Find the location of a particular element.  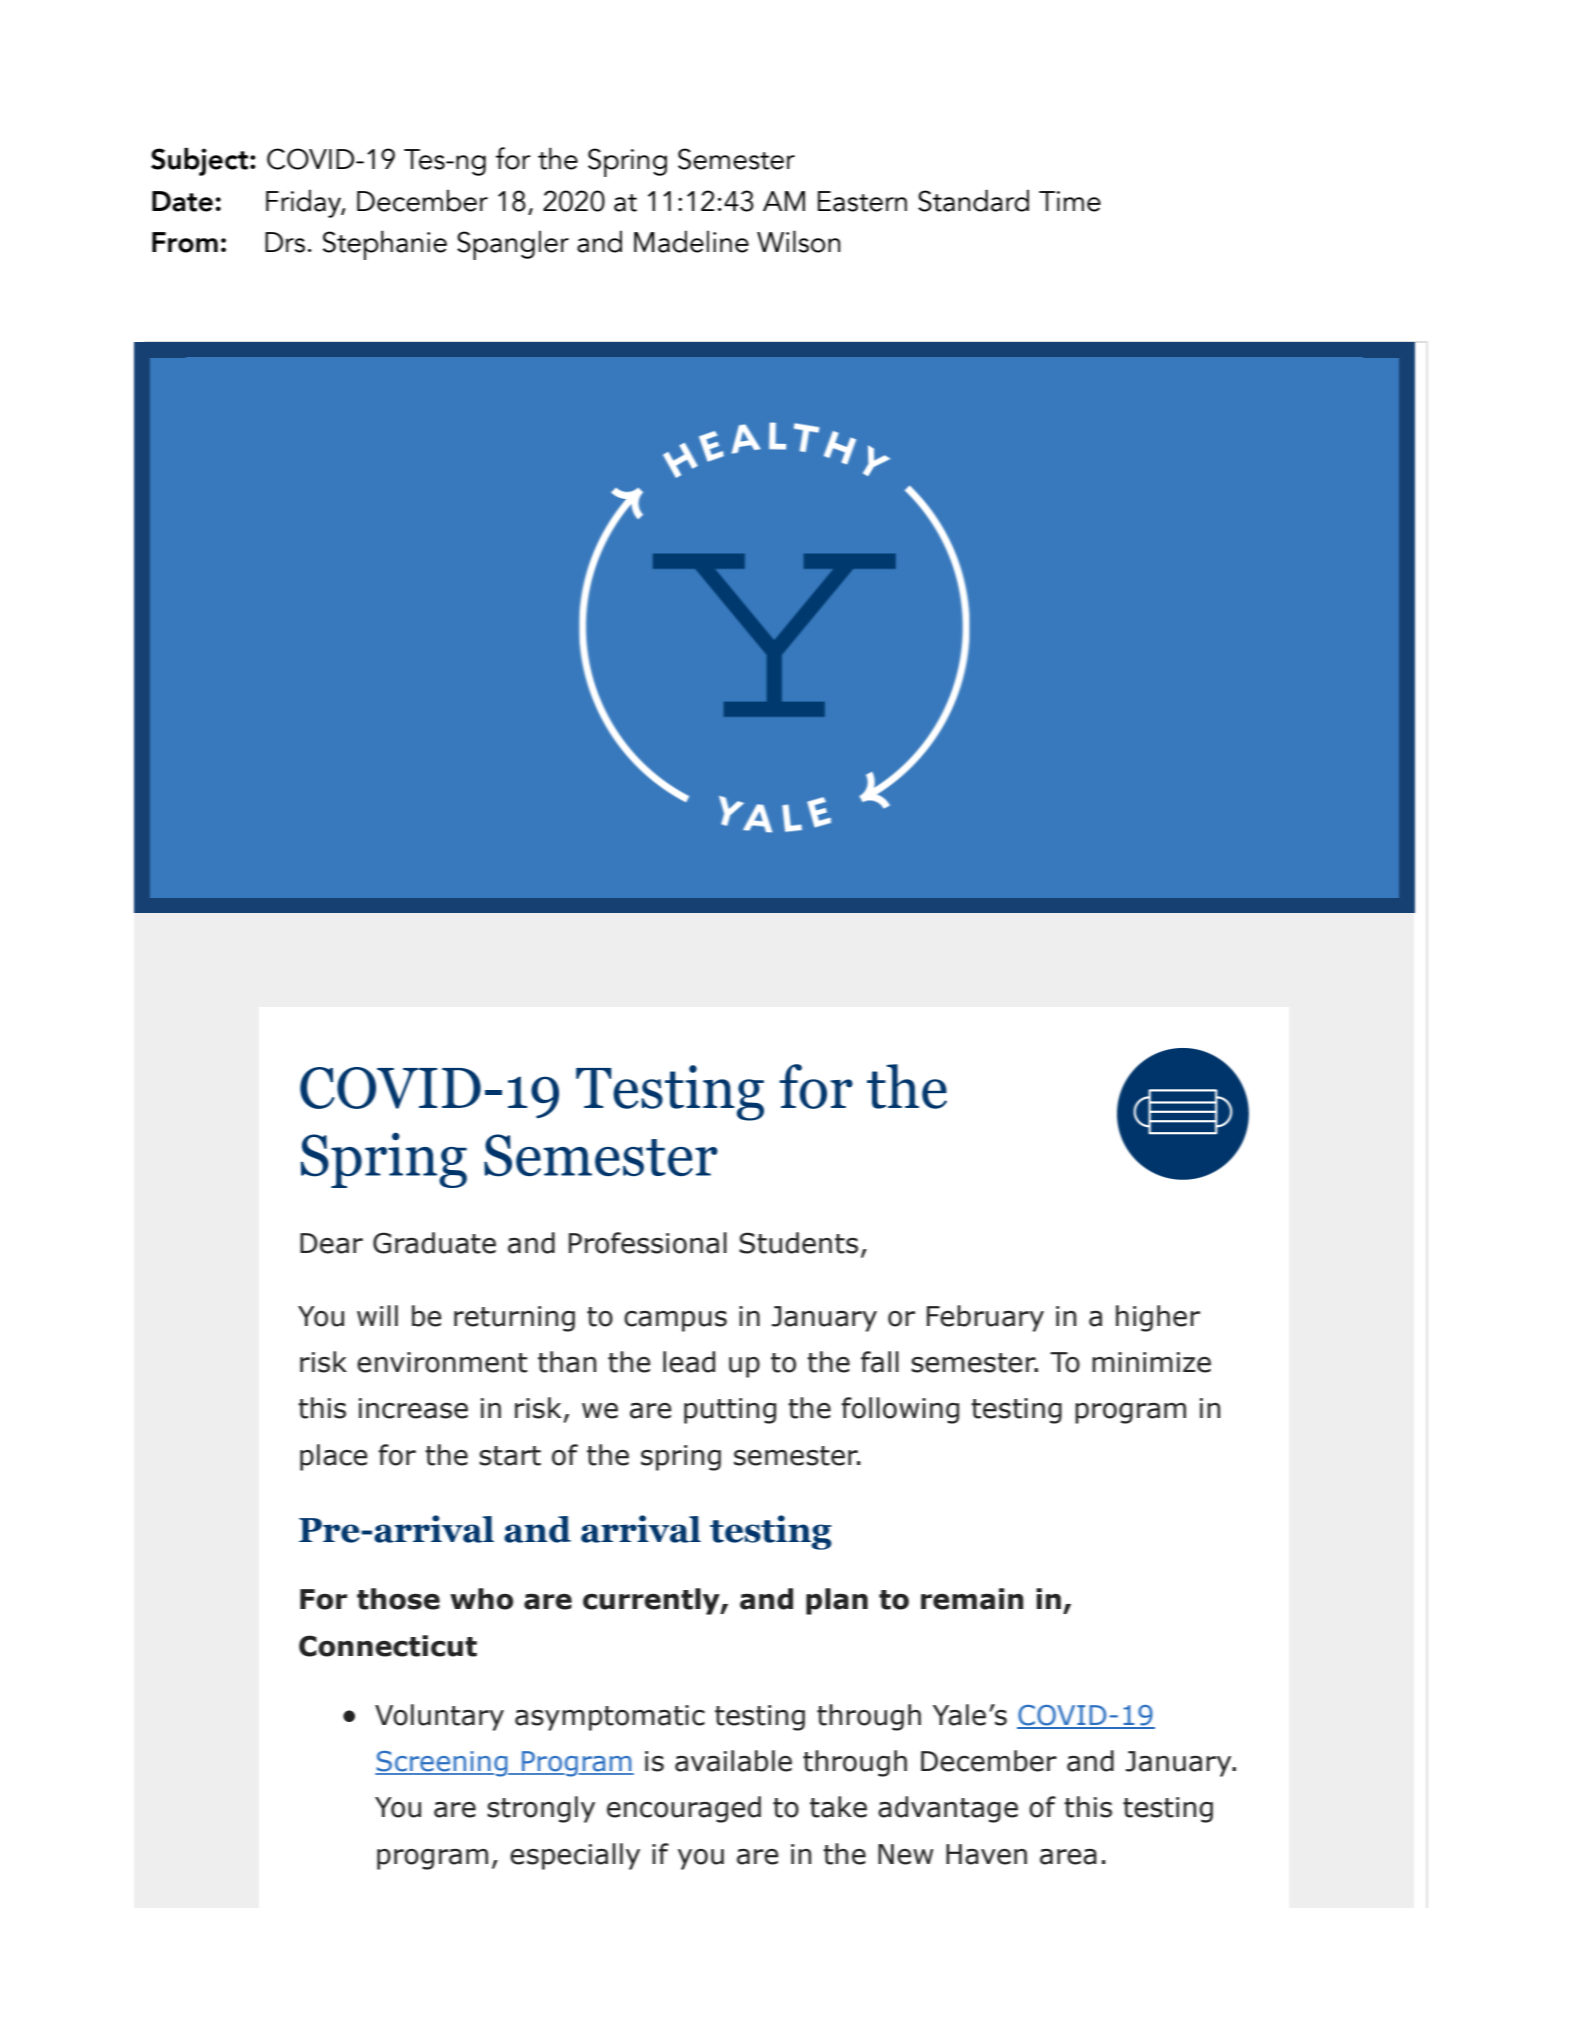

Dear is located at coordinates (331, 1243).
